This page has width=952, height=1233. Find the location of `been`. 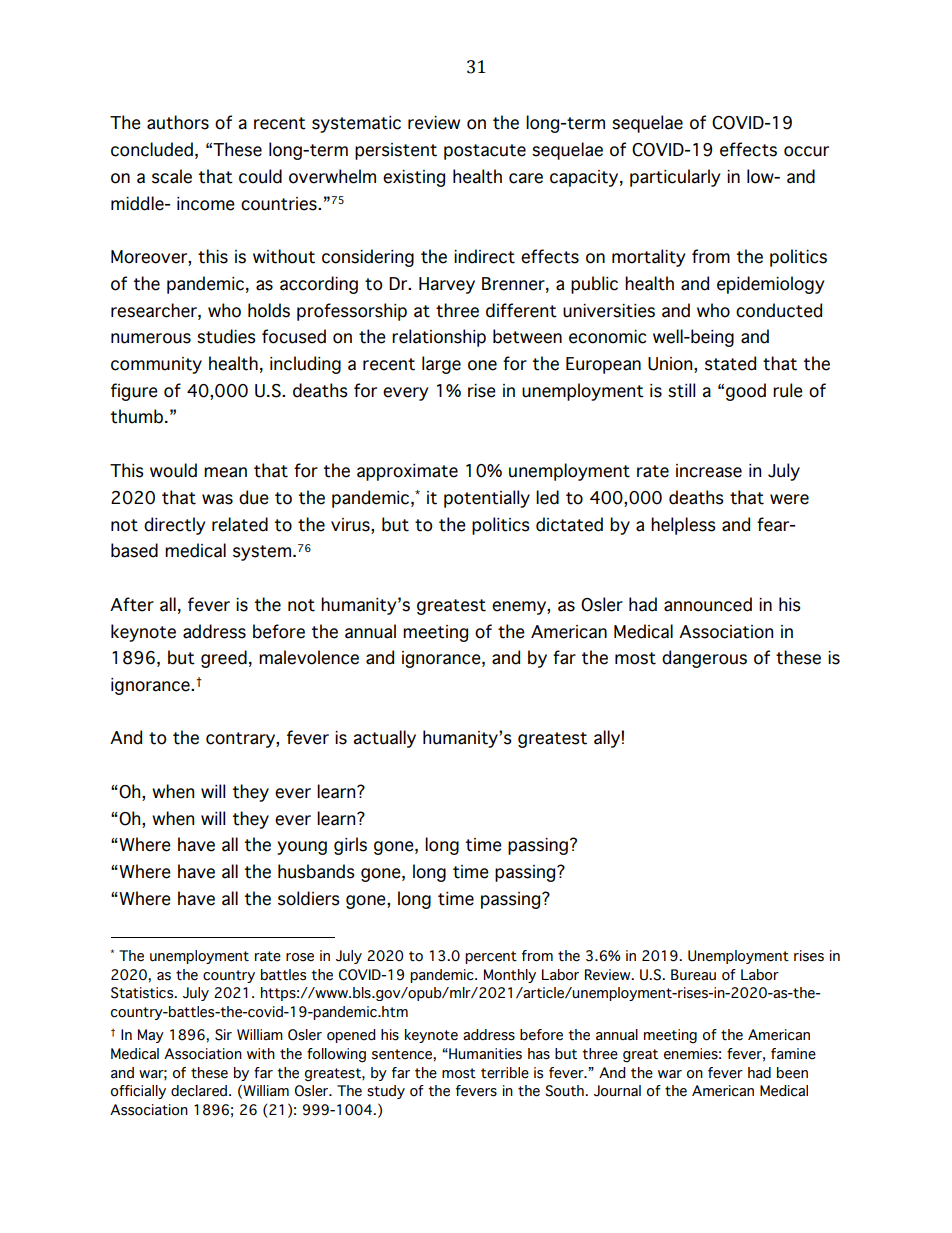

been is located at coordinates (792, 1073).
